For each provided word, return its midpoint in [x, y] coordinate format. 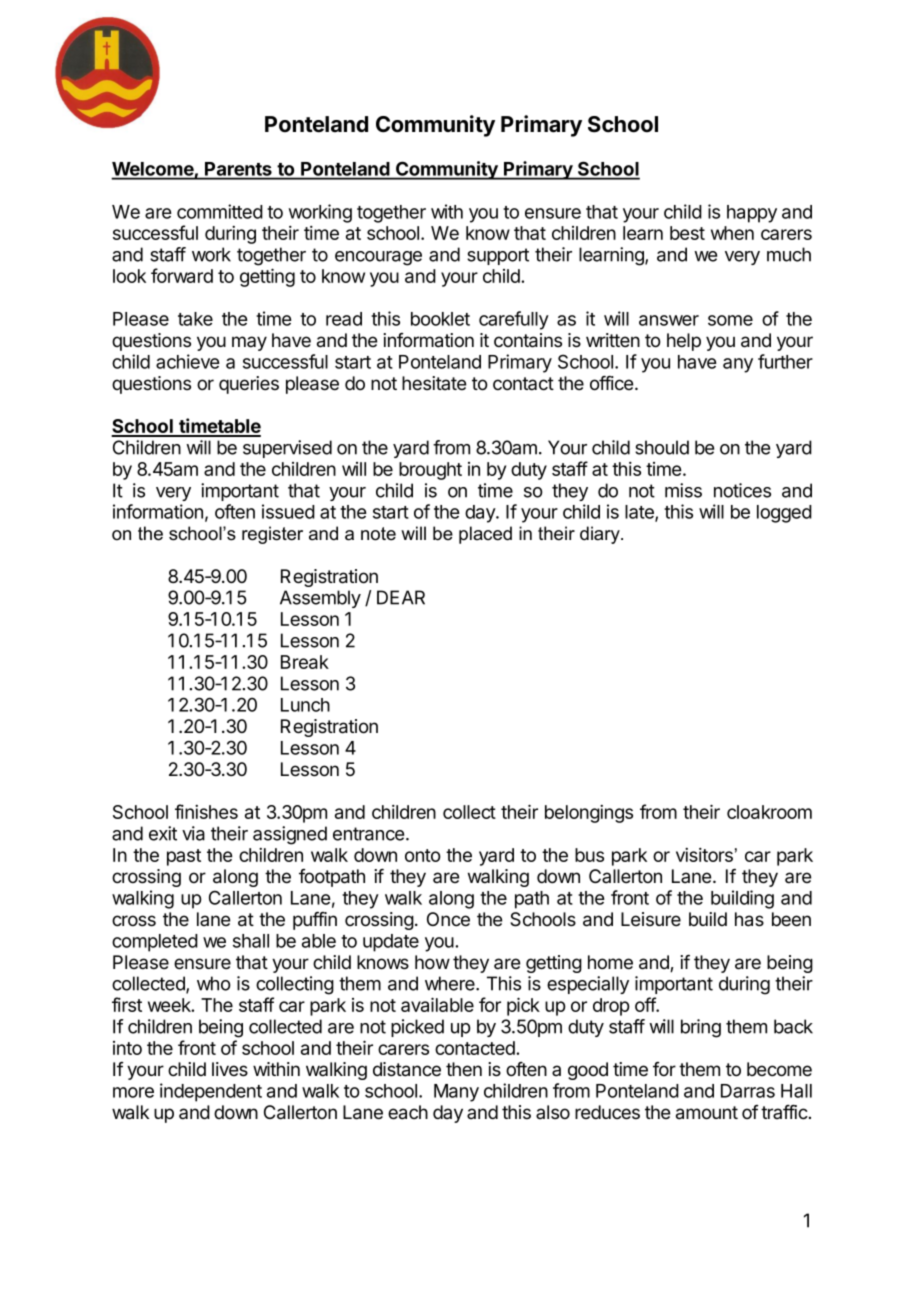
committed [220, 211]
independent [211, 1092]
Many [456, 1093]
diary [601, 535]
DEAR [401, 597]
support [498, 256]
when [732, 233]
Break [305, 662]
